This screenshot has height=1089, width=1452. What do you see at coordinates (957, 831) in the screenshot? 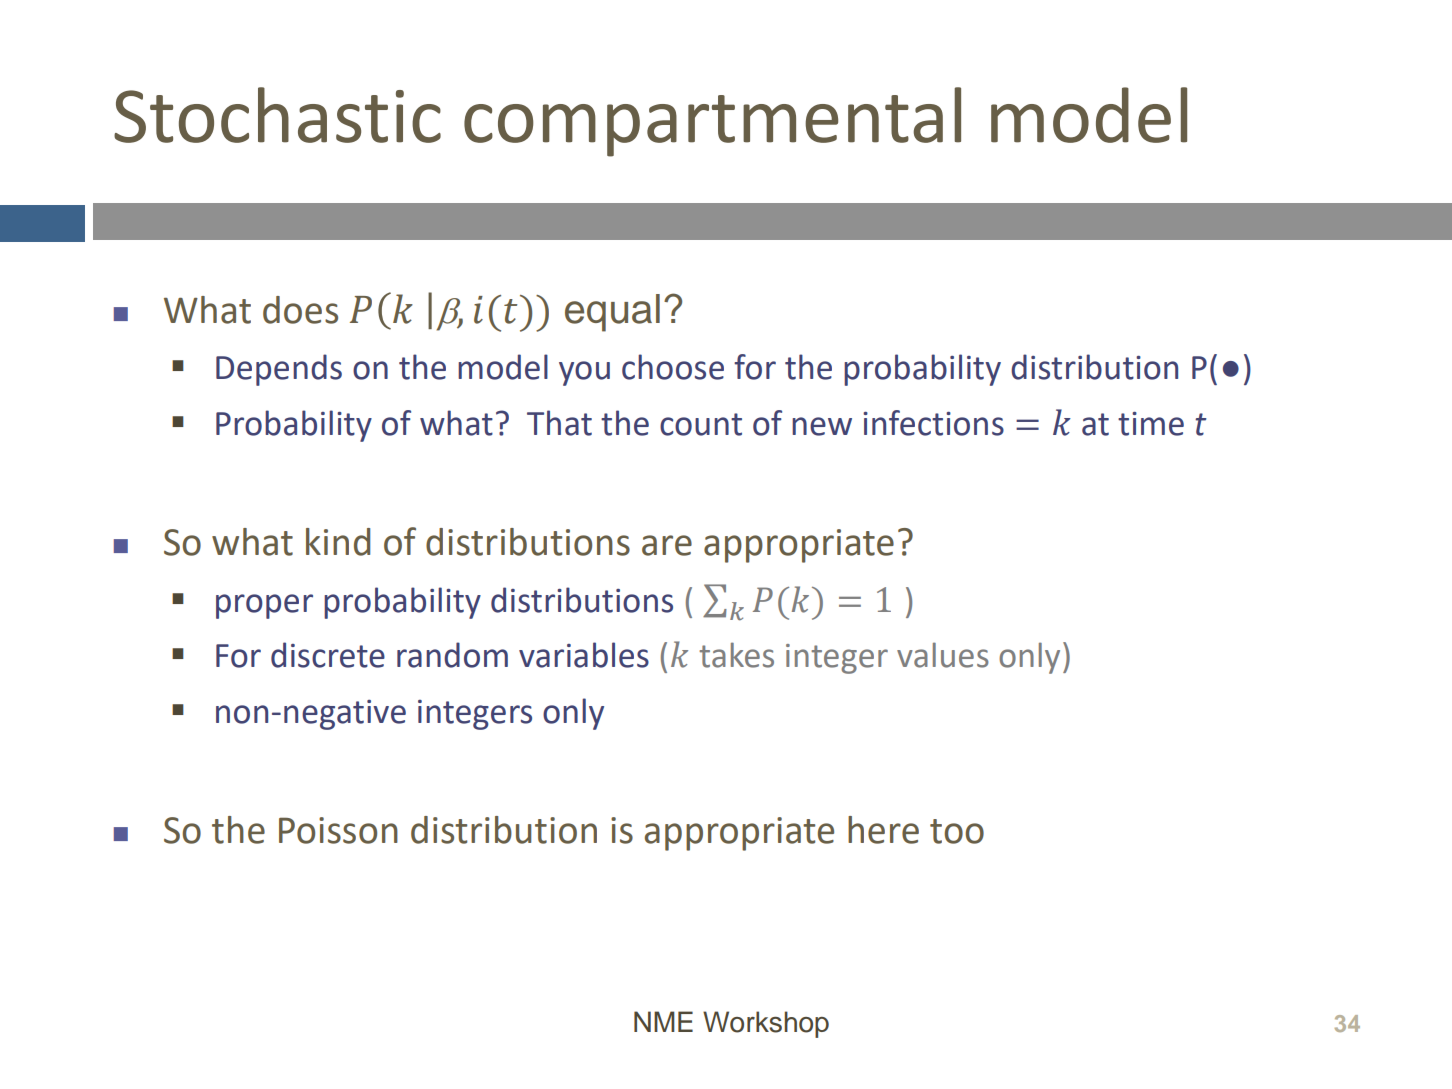
I see `too` at bounding box center [957, 831].
